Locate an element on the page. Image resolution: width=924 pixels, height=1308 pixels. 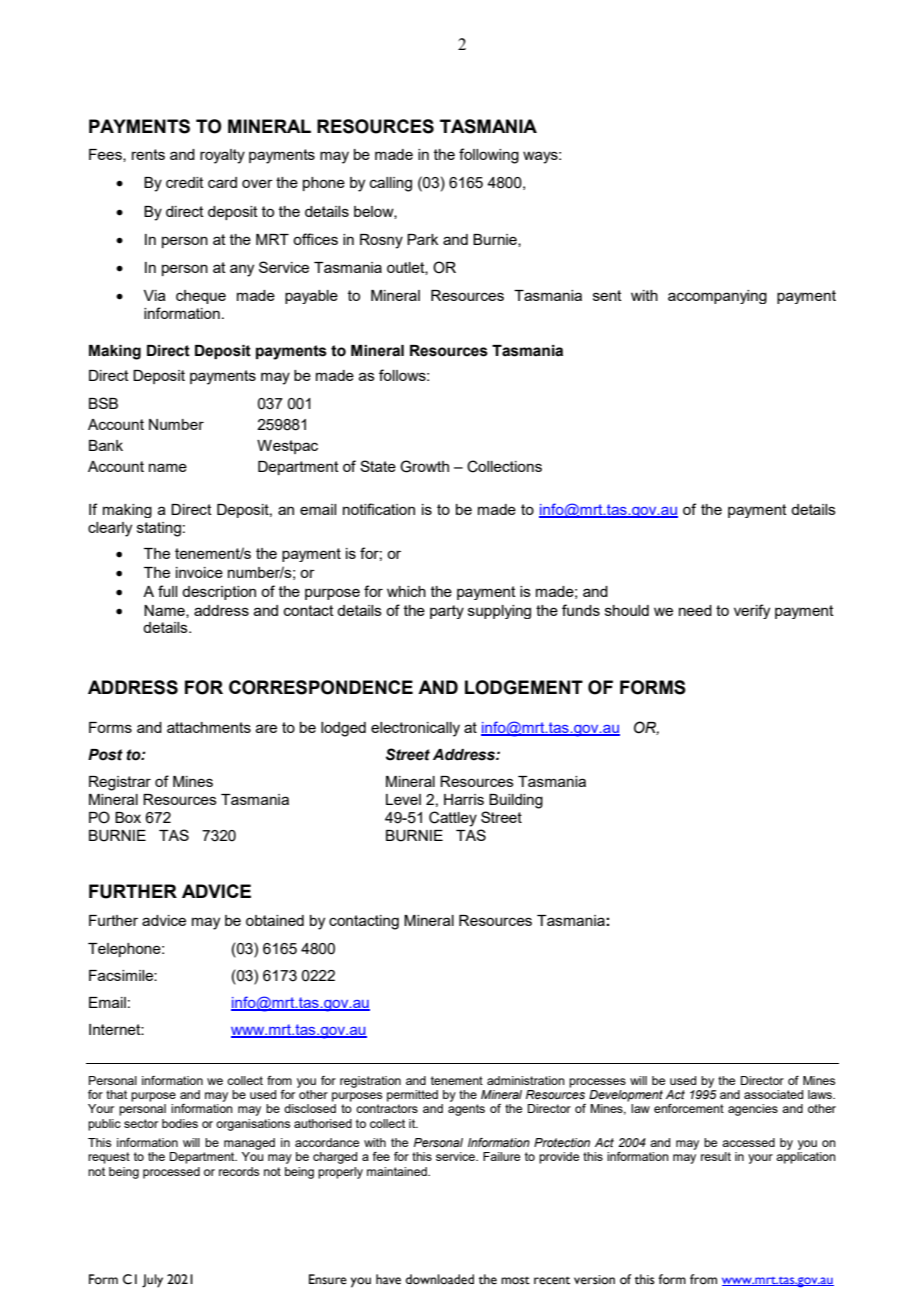
credit is located at coordinates (185, 182).
